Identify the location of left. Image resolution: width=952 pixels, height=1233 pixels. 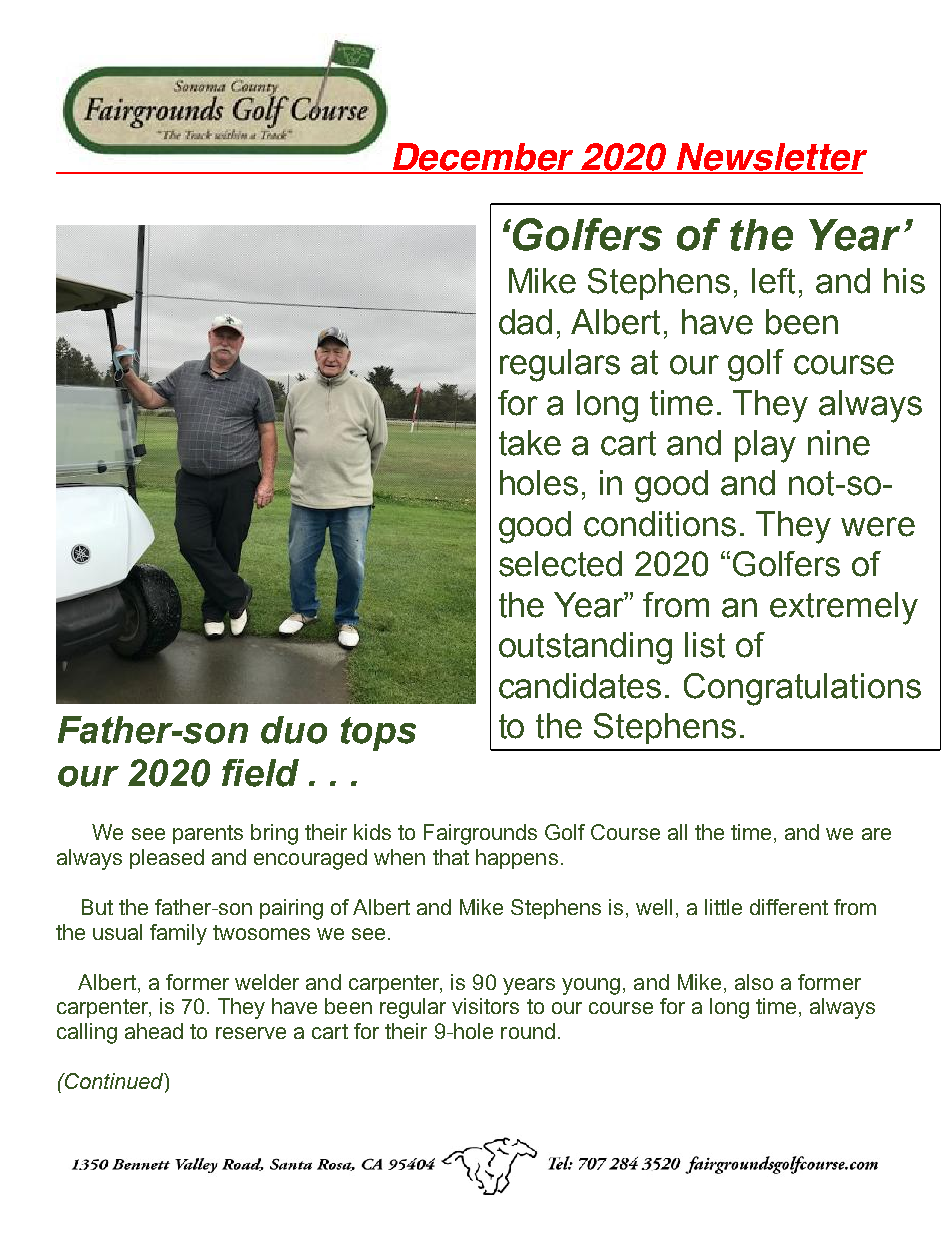
(773, 281).
